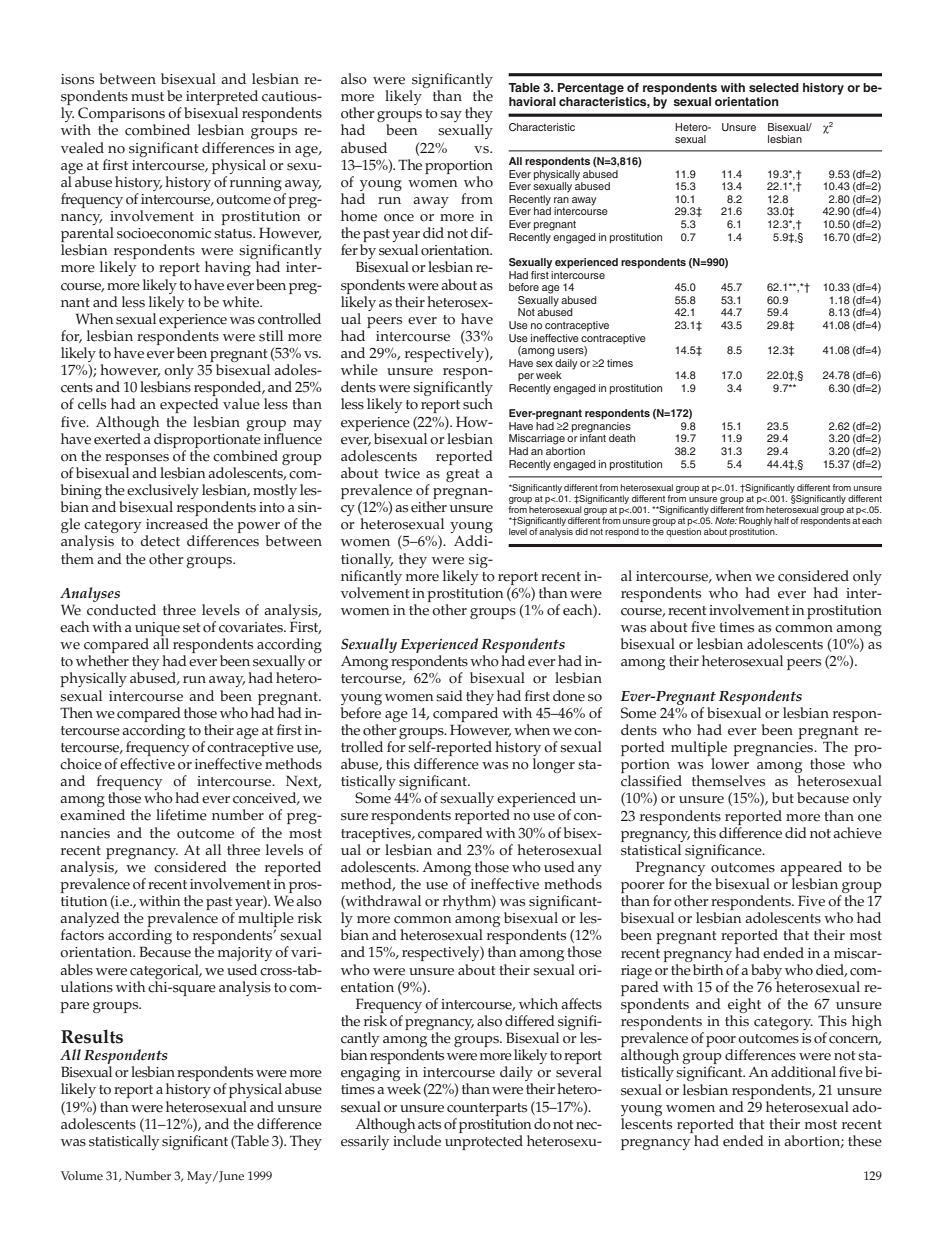 The width and height of the page is (952, 1233). I want to click on say, so click(451, 116).
